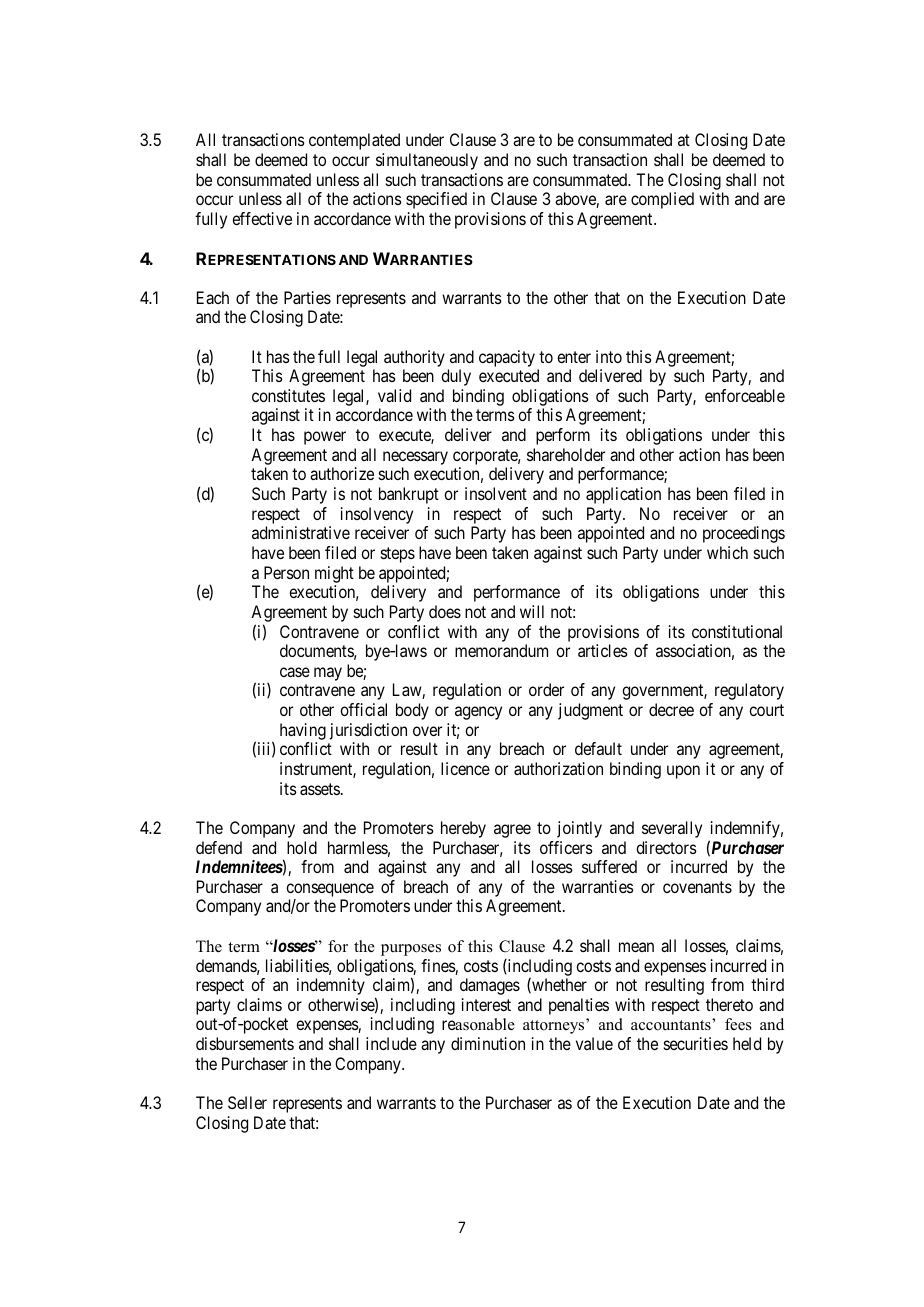 The image size is (924, 1307). I want to click on Person, so click(286, 572).
